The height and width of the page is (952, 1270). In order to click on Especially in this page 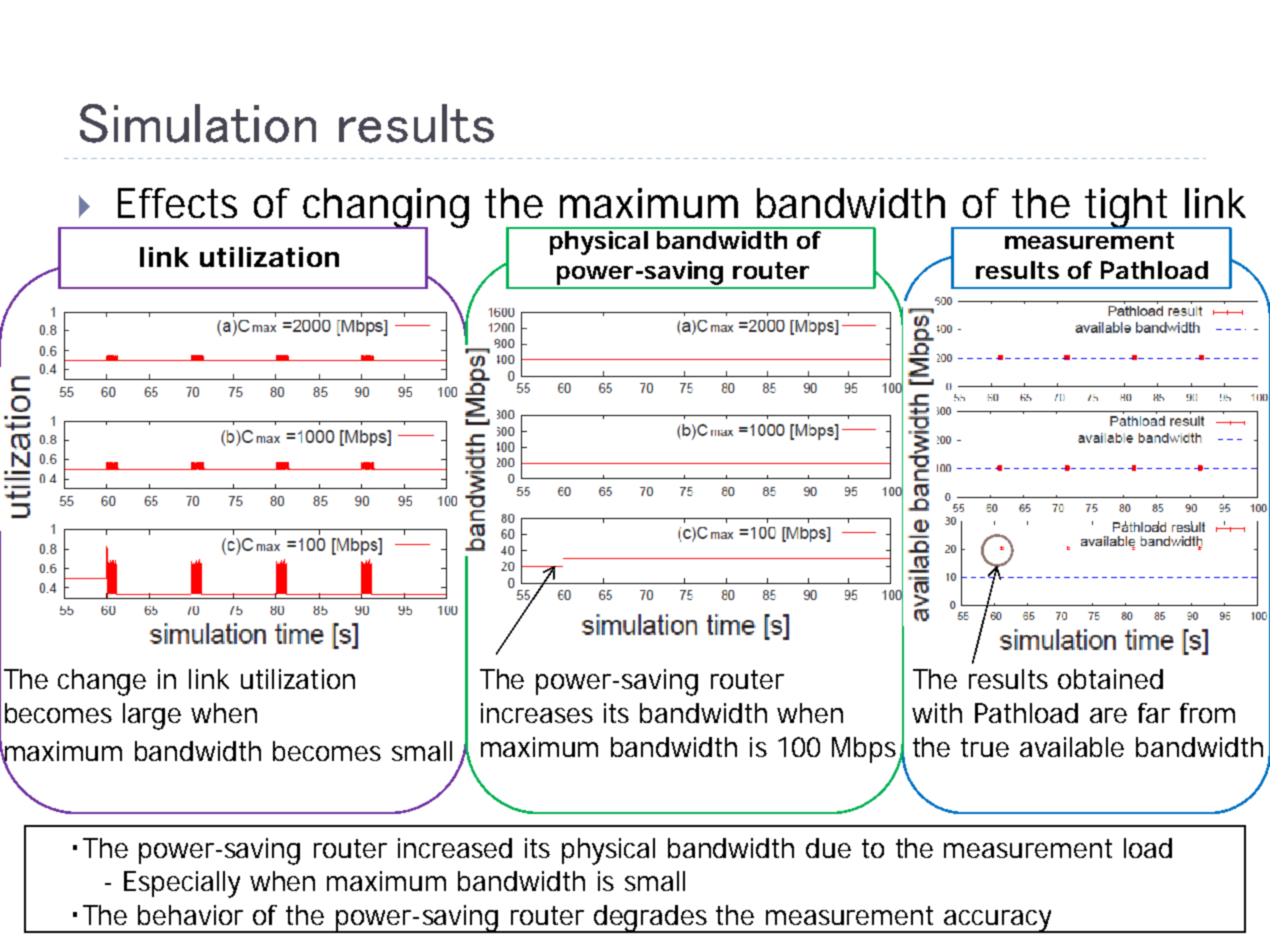, I will do `click(182, 884)`.
